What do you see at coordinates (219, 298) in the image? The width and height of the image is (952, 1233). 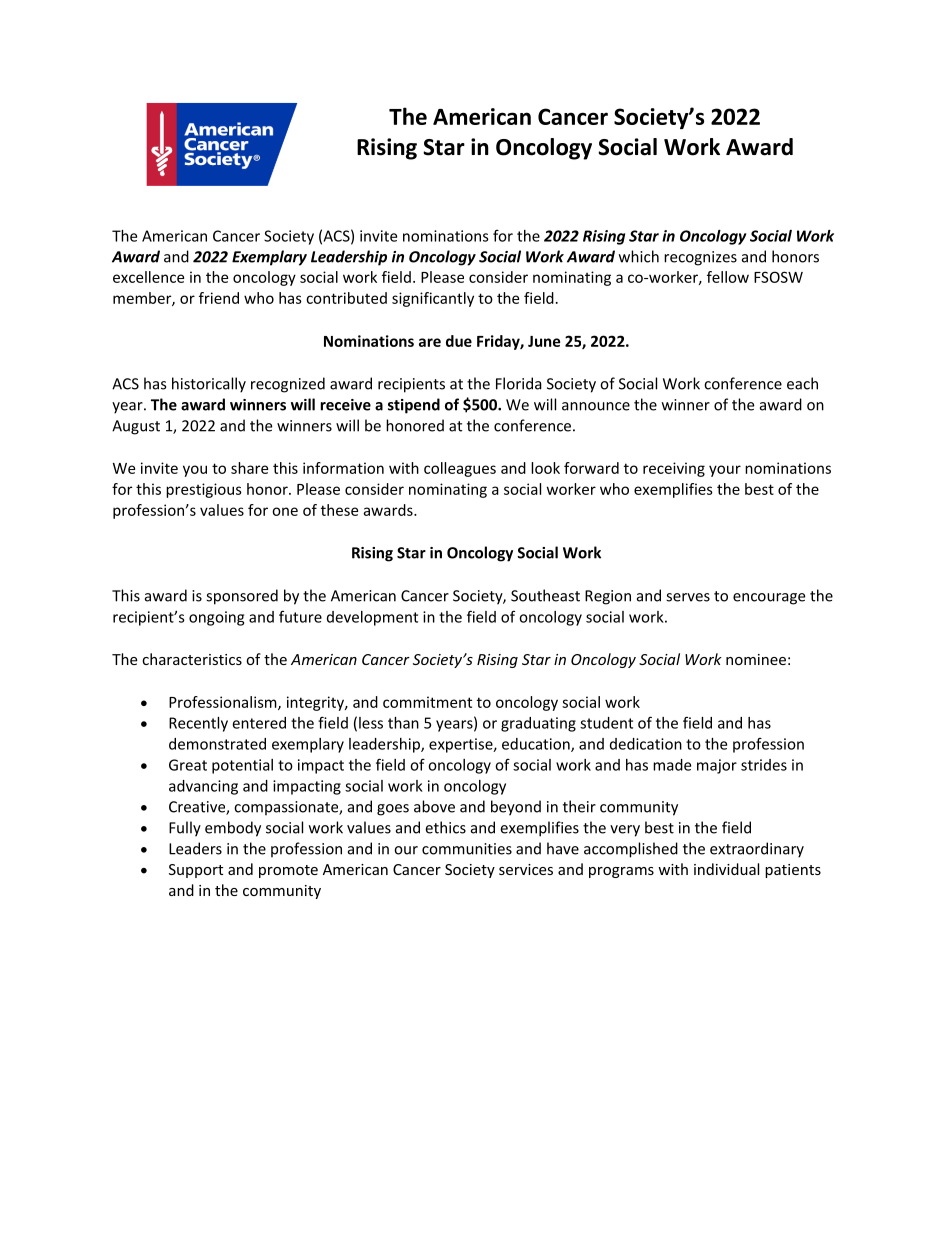 I see `friend` at bounding box center [219, 298].
